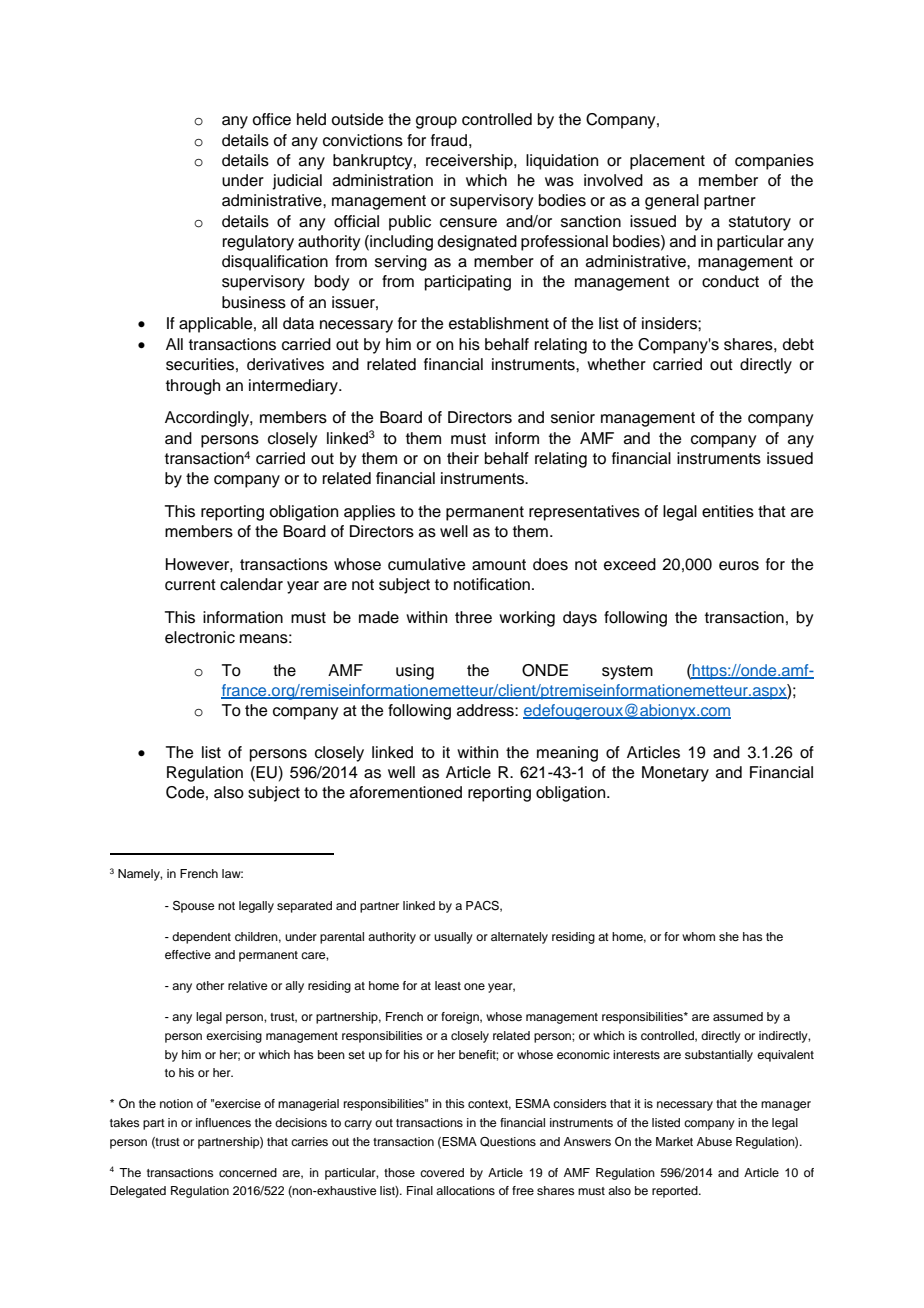 This document has height=1308, width=924. What do you see at coordinates (667, 162) in the document?
I see `placement` at bounding box center [667, 162].
